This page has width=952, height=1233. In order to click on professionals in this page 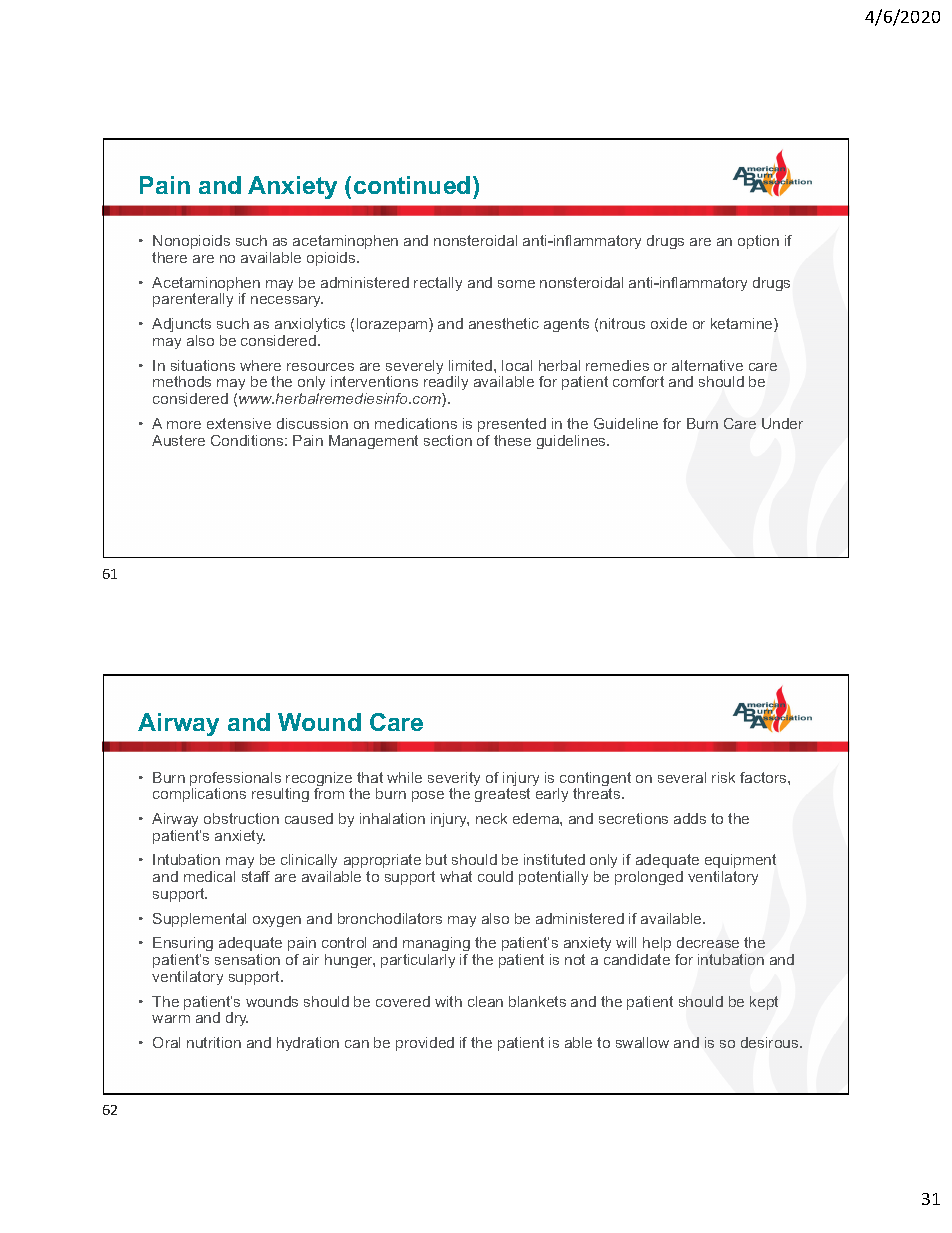, I will do `click(236, 780)`.
